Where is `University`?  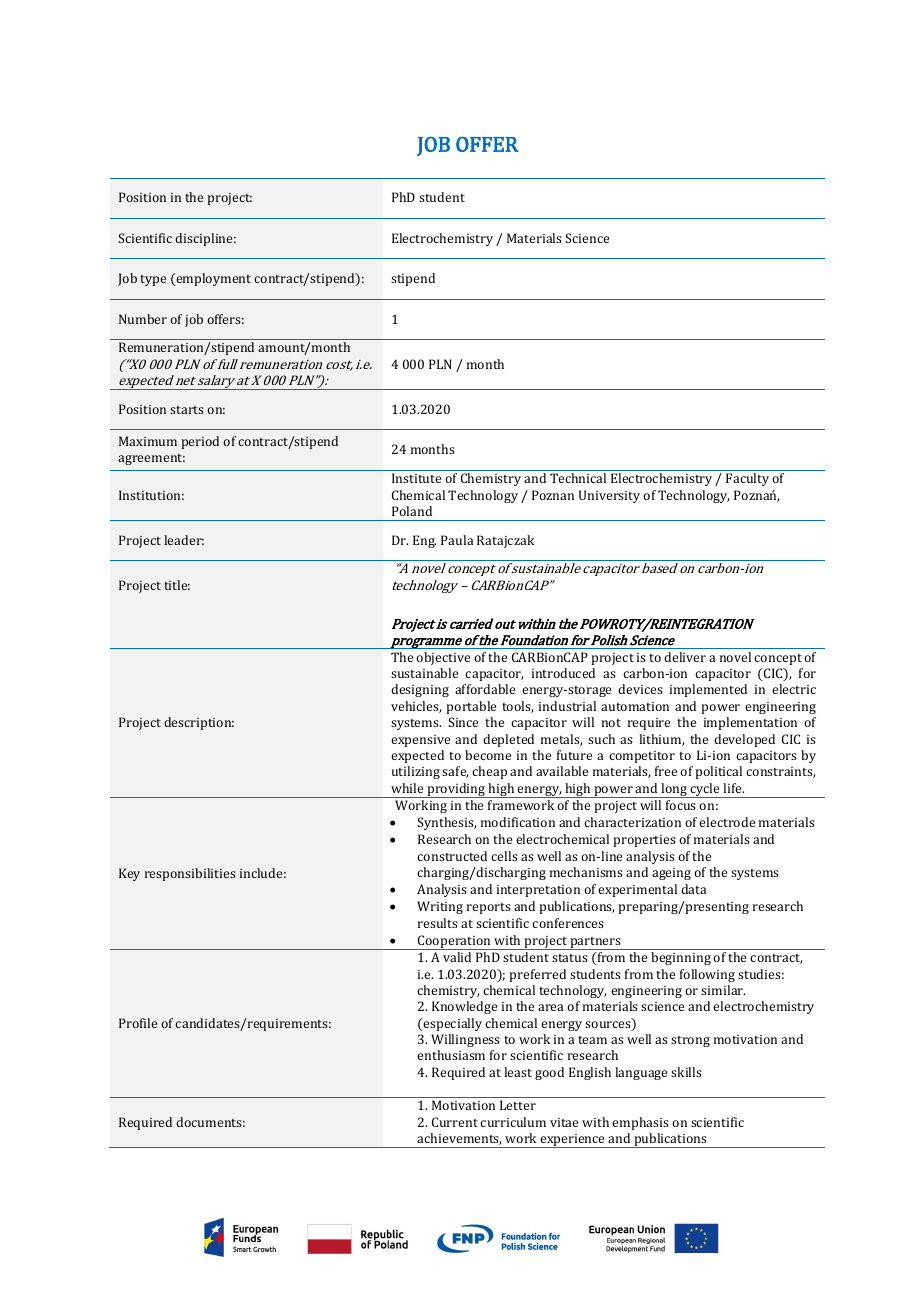
University is located at coordinates (609, 496).
